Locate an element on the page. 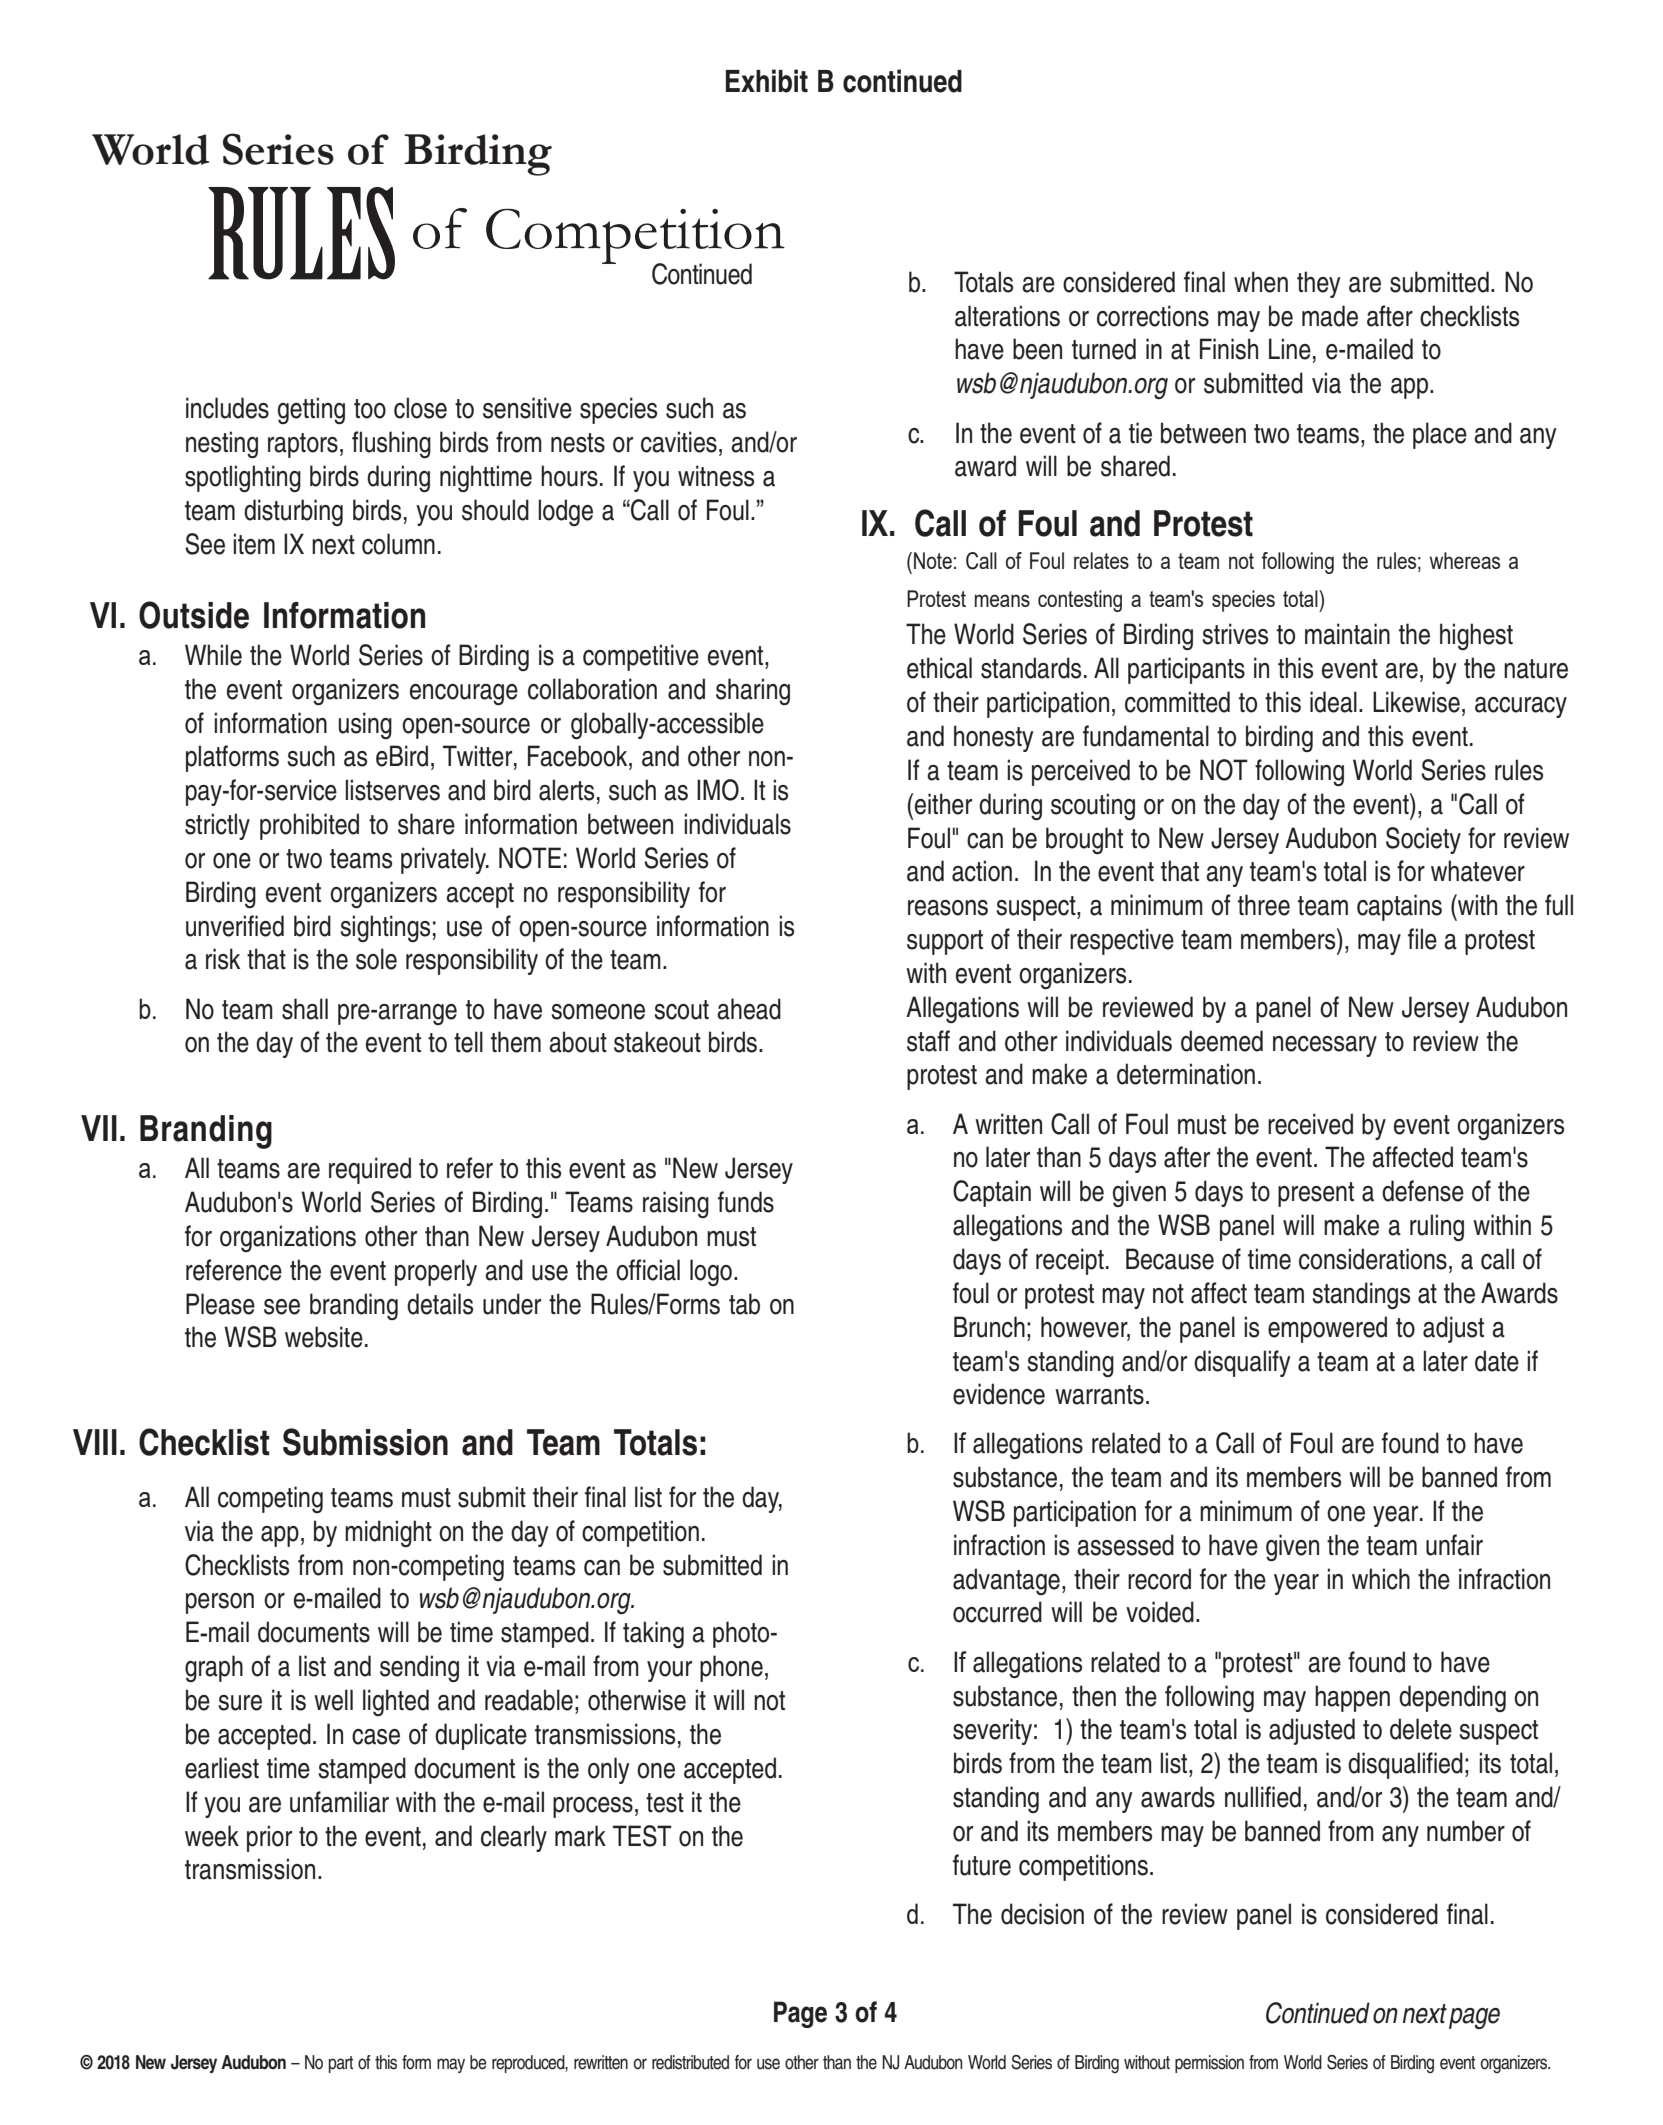 The height and width of the document is (2125, 1663). website is located at coordinates (324, 1337).
